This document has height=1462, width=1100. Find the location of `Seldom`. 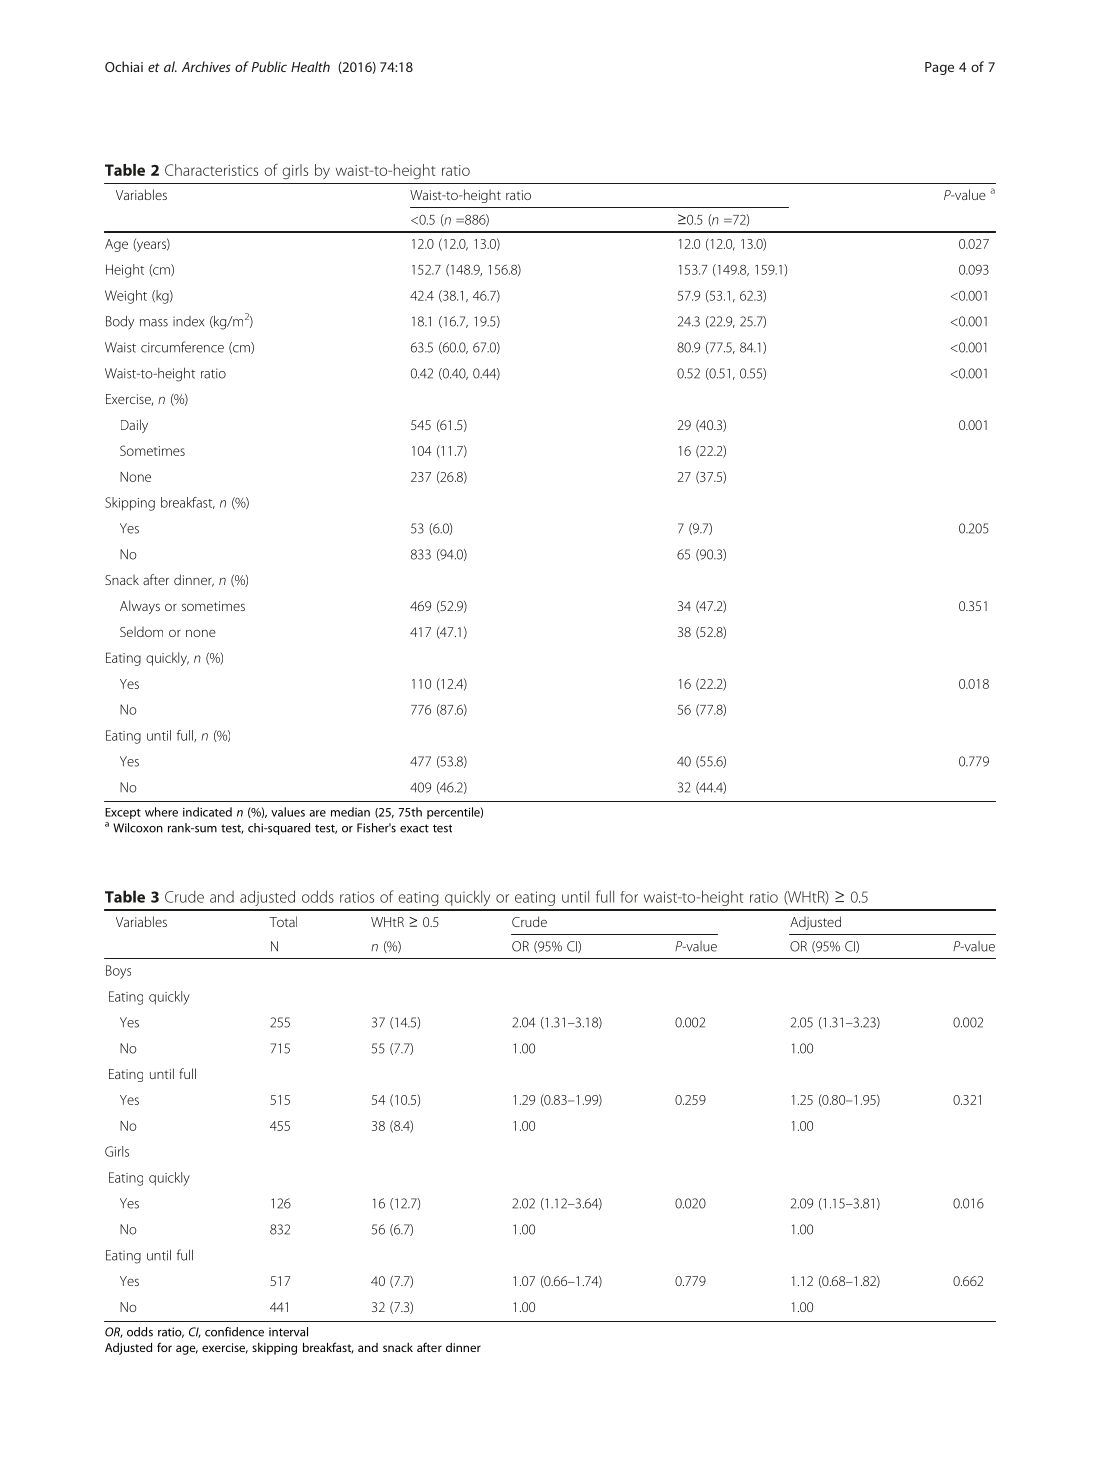

Seldom is located at coordinates (141, 631).
